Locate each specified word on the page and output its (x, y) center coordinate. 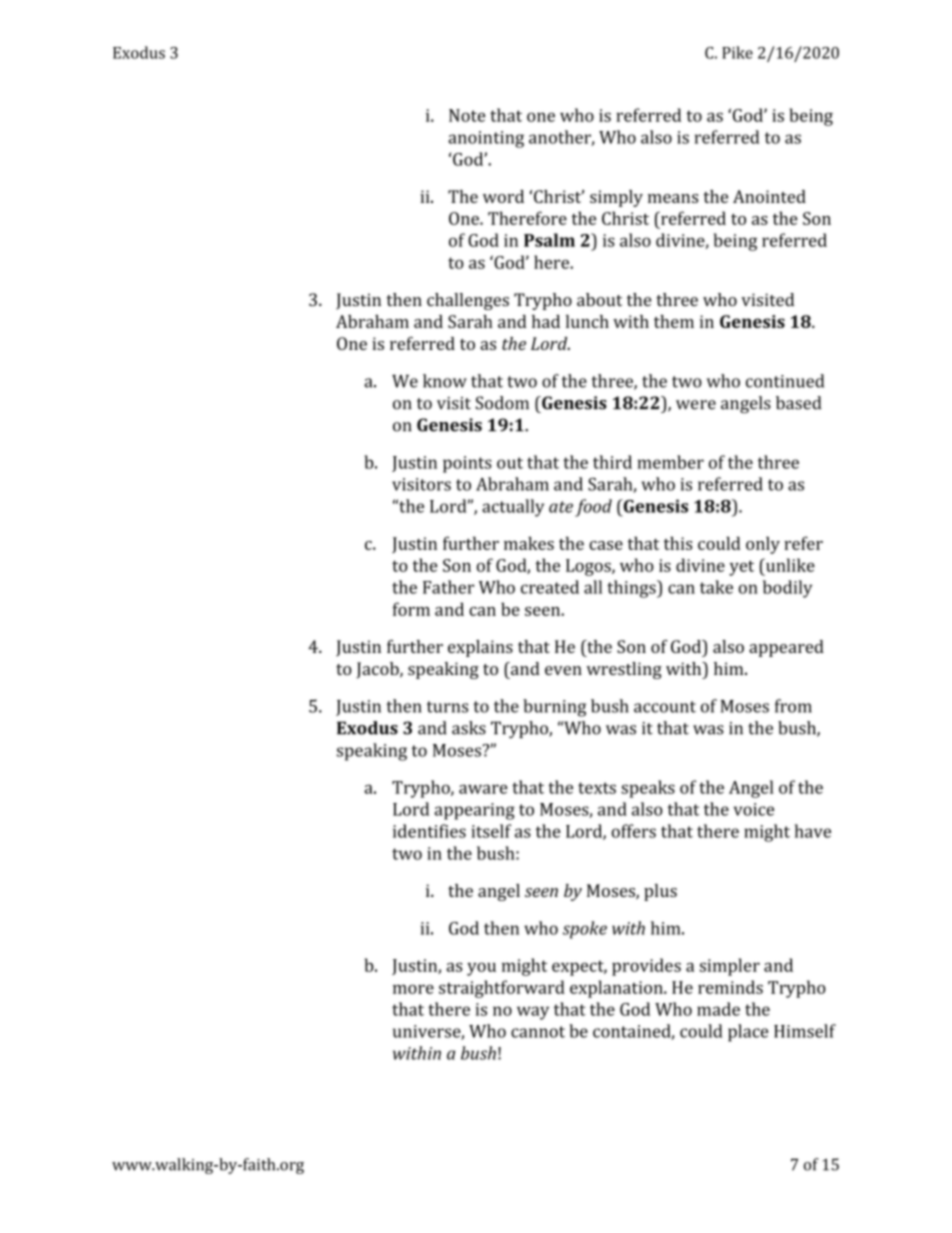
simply (616, 198)
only (763, 545)
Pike (737, 52)
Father (448, 587)
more (413, 989)
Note (467, 115)
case (606, 545)
